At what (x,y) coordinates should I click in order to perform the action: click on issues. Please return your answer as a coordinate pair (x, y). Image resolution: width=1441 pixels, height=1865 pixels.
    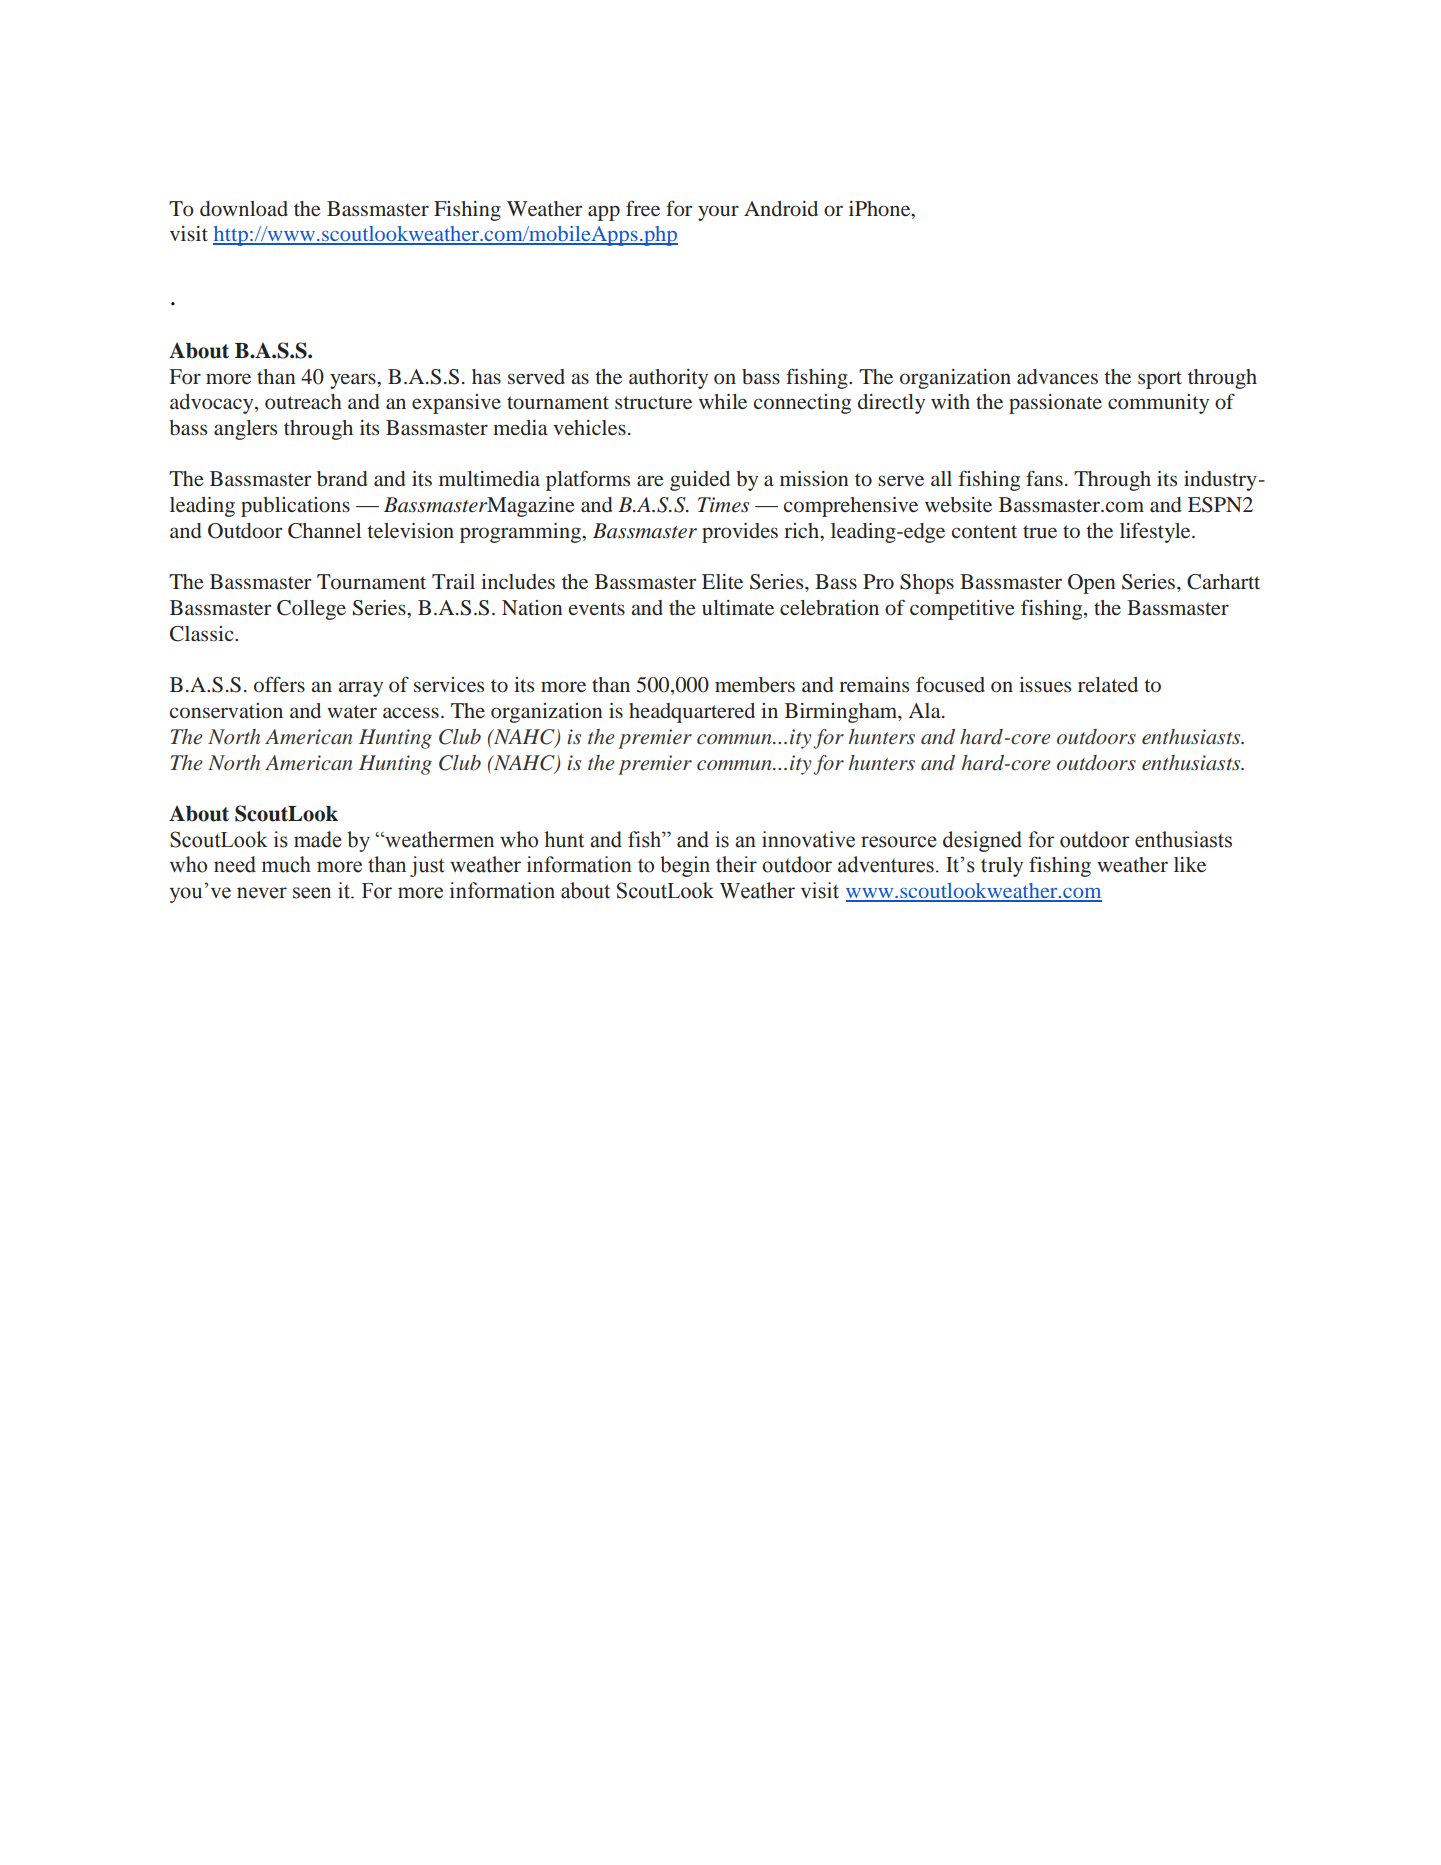
    Looking at the image, I should click on (1045, 684).
